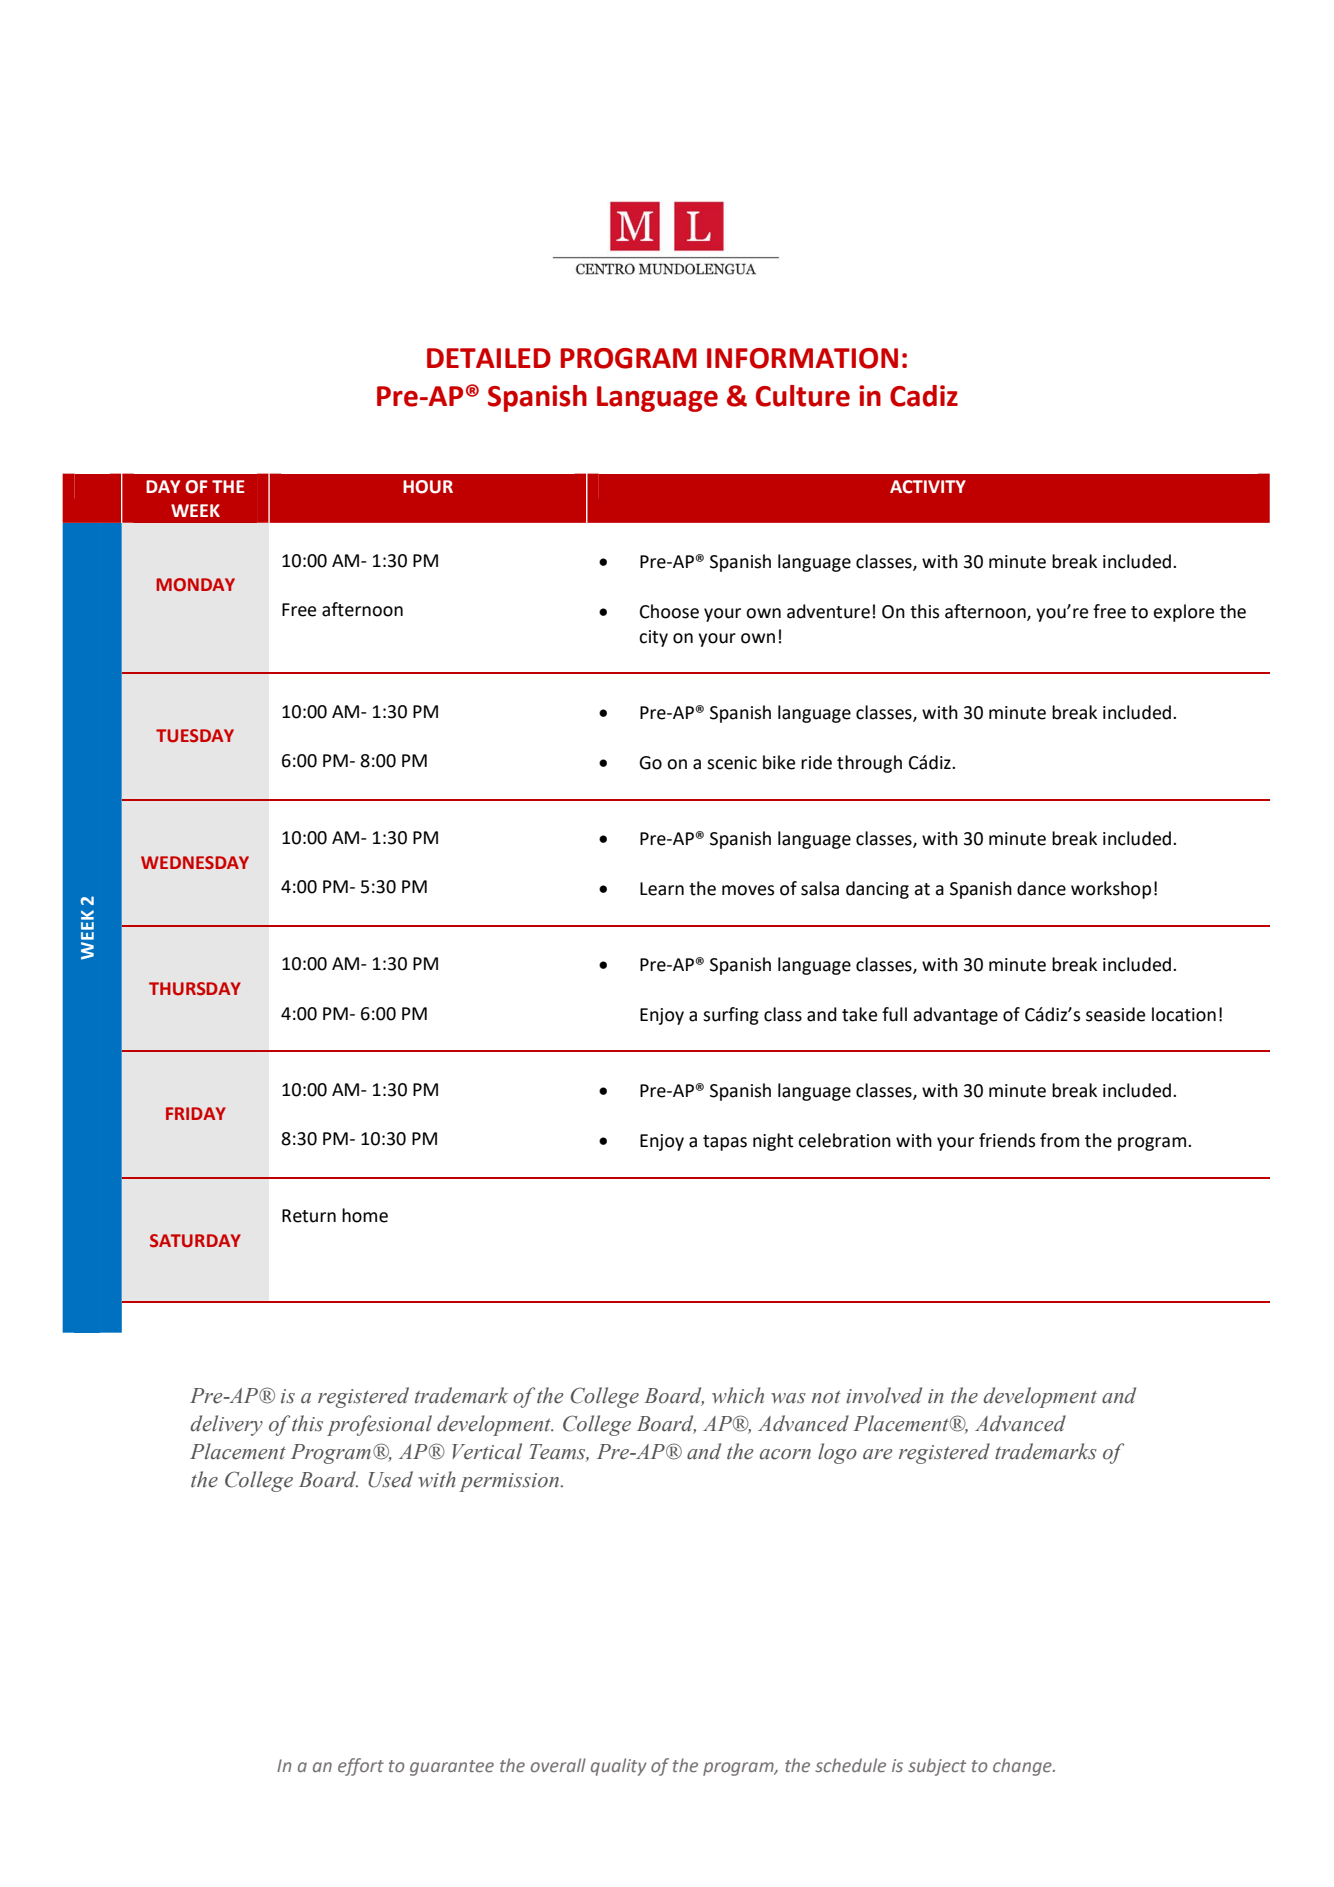 The image size is (1334, 1887). Describe the element at coordinates (195, 736) in the screenshot. I see `TUESDAY` at that location.
